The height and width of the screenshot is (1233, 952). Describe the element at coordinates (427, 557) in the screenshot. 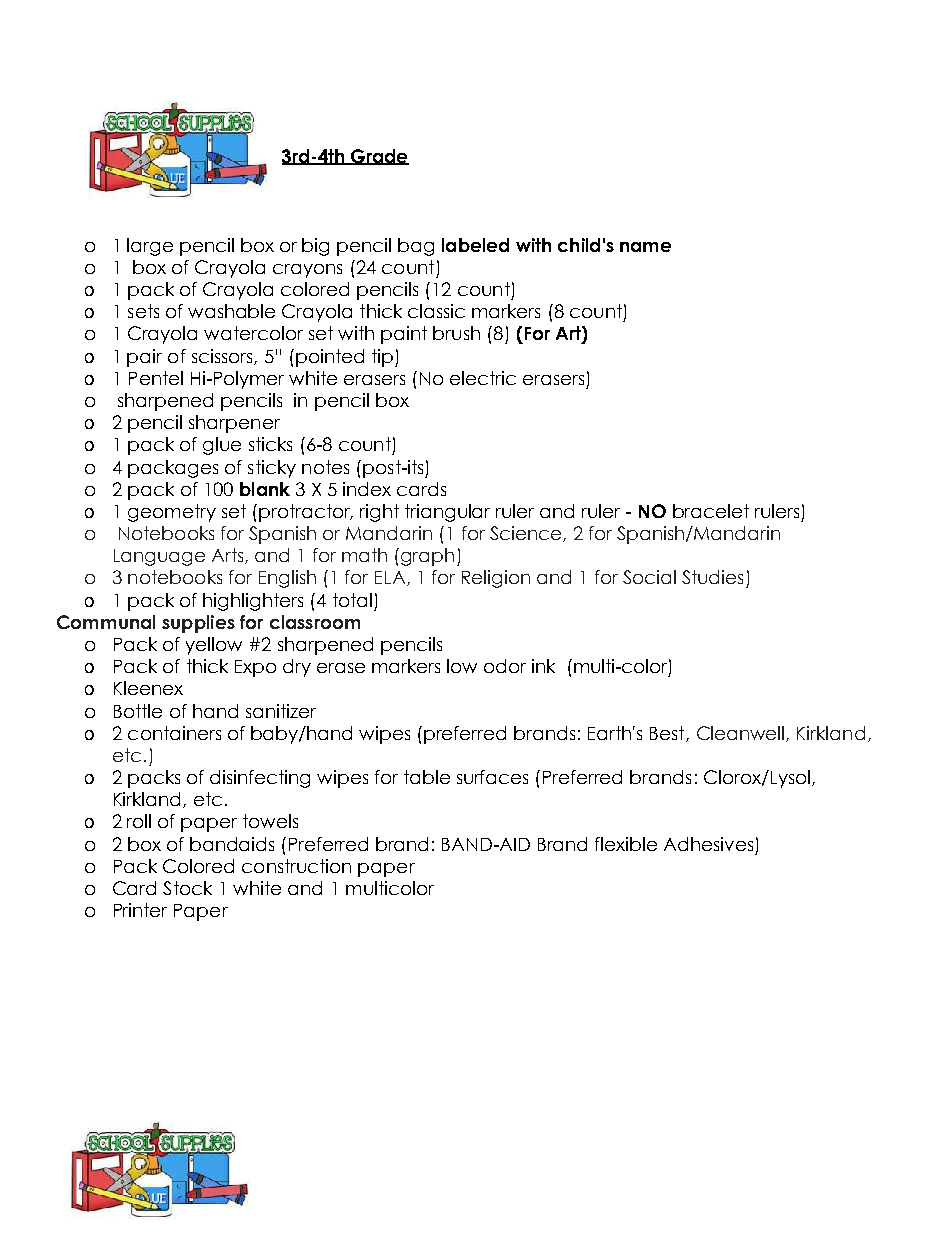

I see `graph` at that location.
